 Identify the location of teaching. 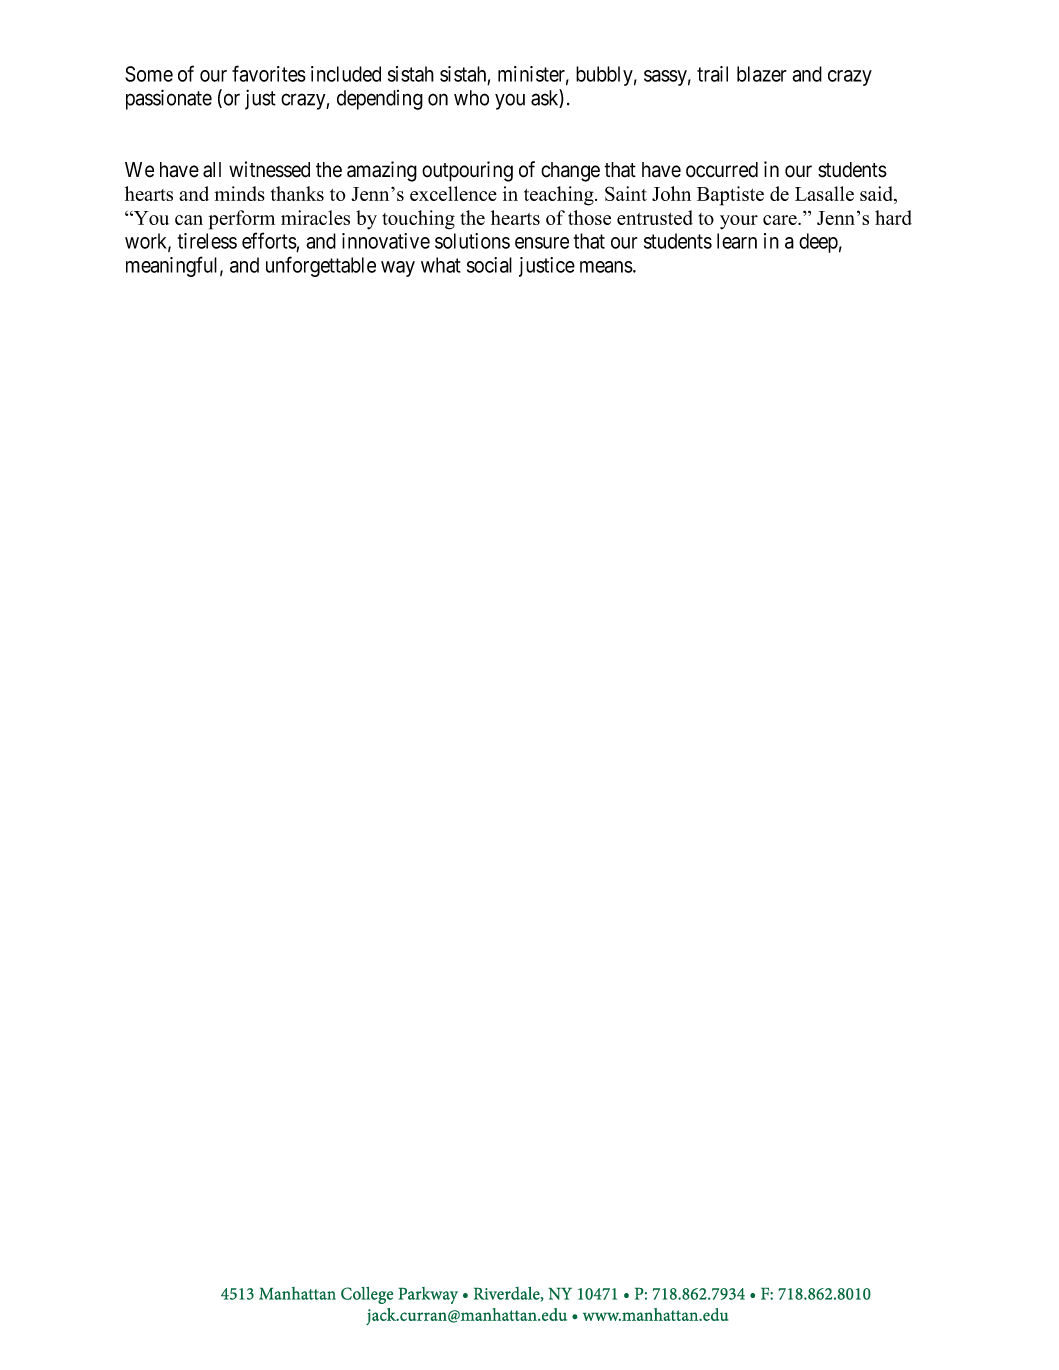
(560, 196).
